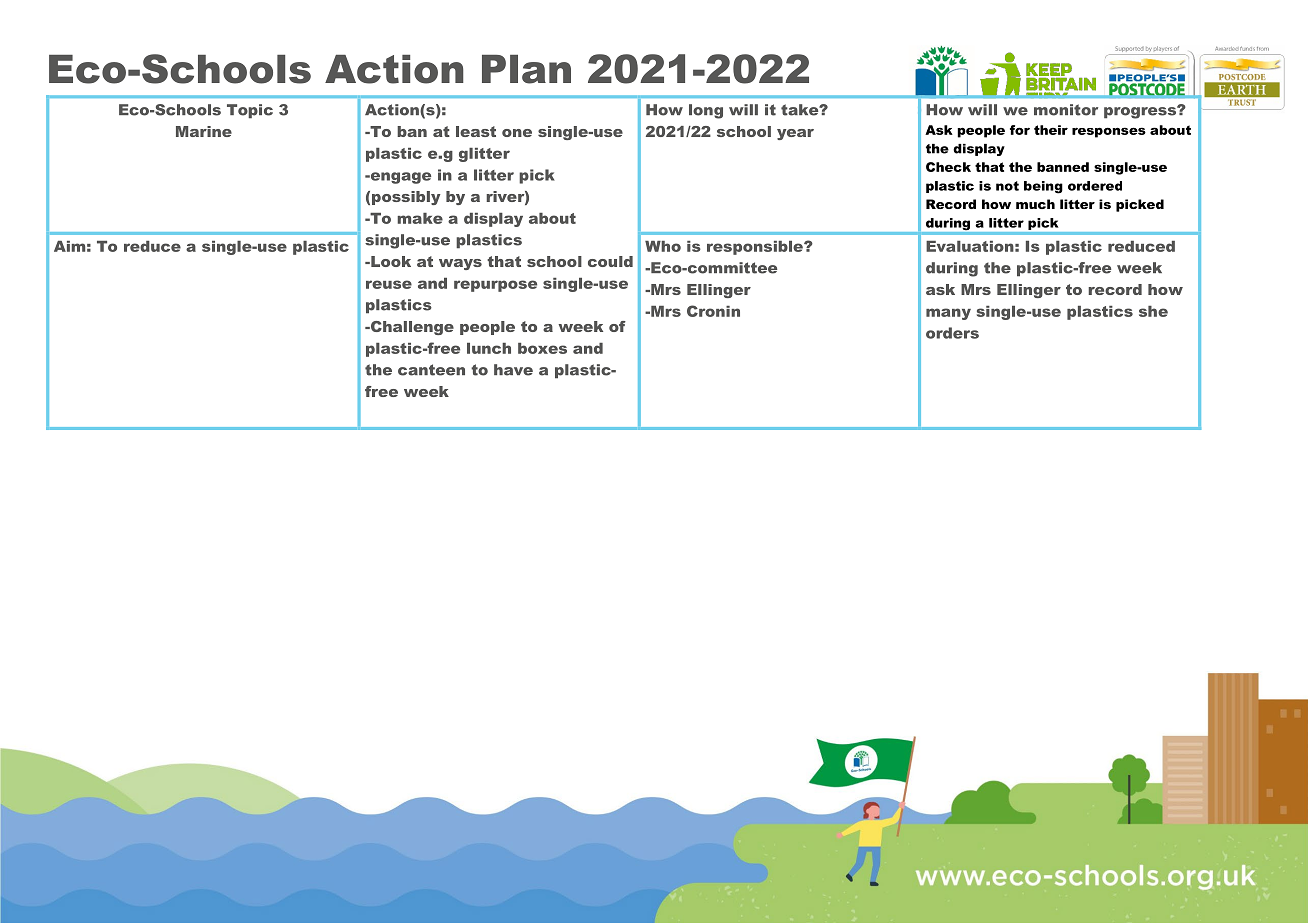  I want to click on Plan, so click(526, 69).
